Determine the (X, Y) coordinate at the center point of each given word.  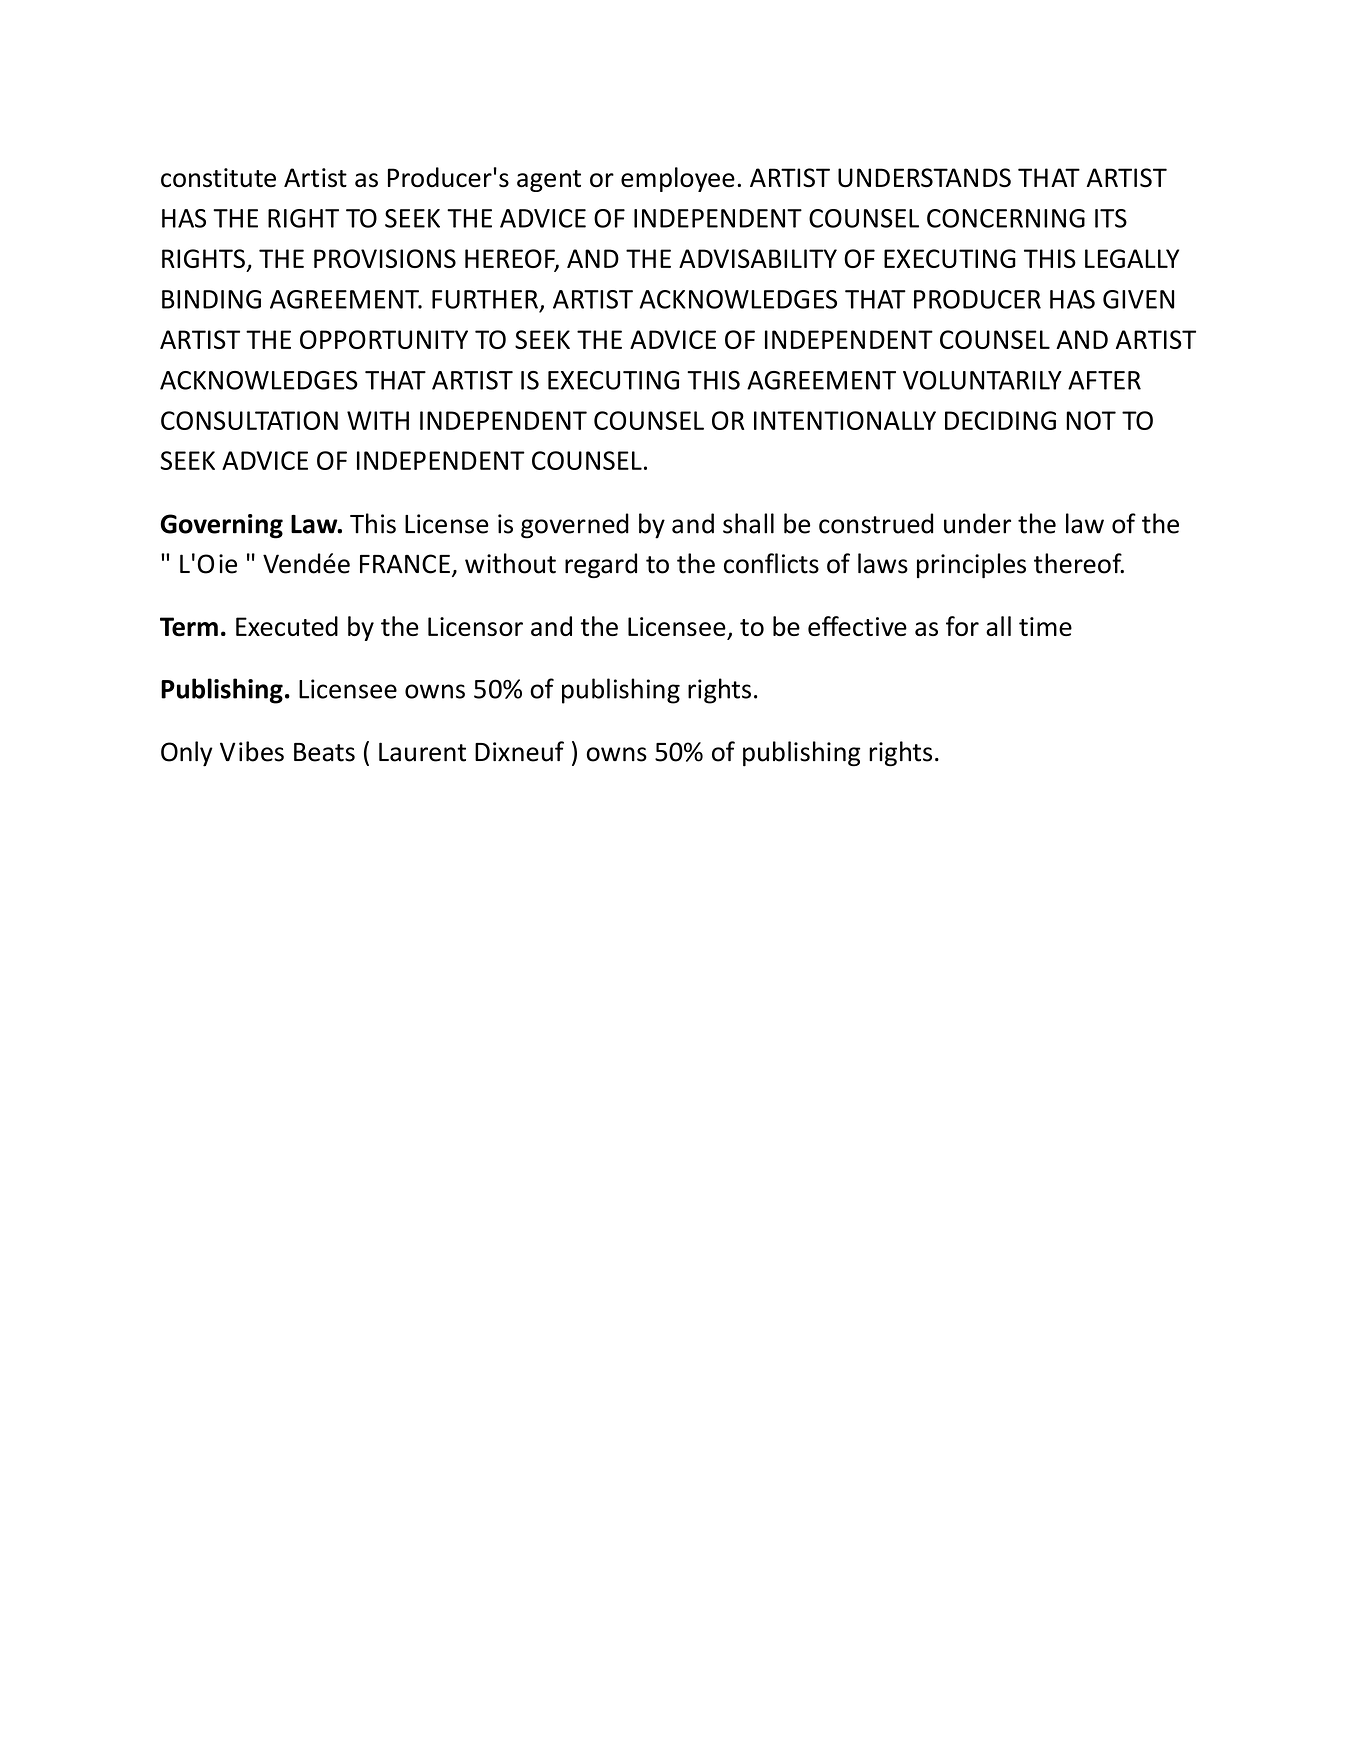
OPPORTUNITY (384, 339)
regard (601, 565)
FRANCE (405, 564)
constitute (218, 178)
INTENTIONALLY (845, 420)
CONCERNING (1006, 218)
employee (678, 179)
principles (971, 566)
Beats (324, 752)
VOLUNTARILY (982, 380)
